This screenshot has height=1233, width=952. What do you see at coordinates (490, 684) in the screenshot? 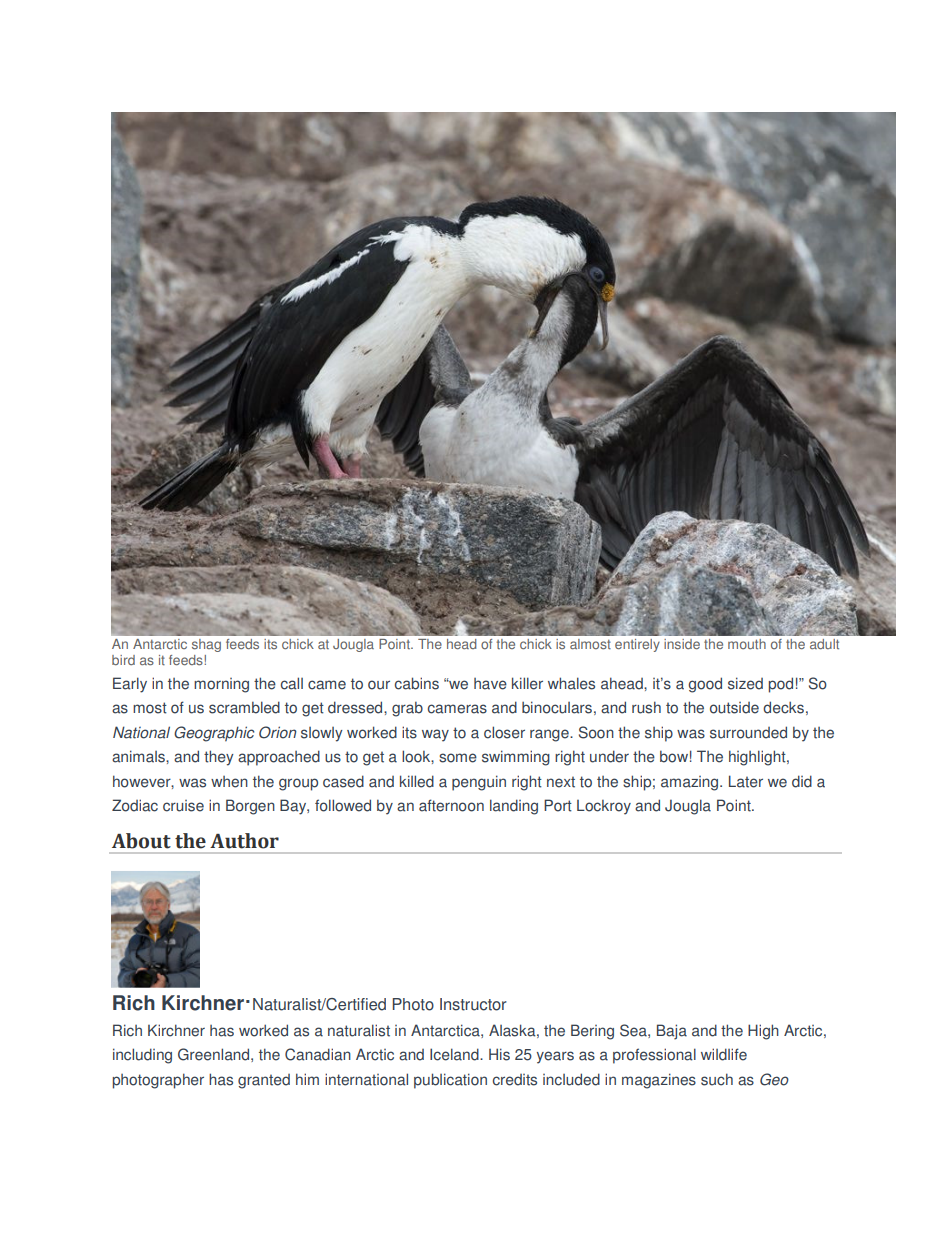
I see `have` at bounding box center [490, 684].
